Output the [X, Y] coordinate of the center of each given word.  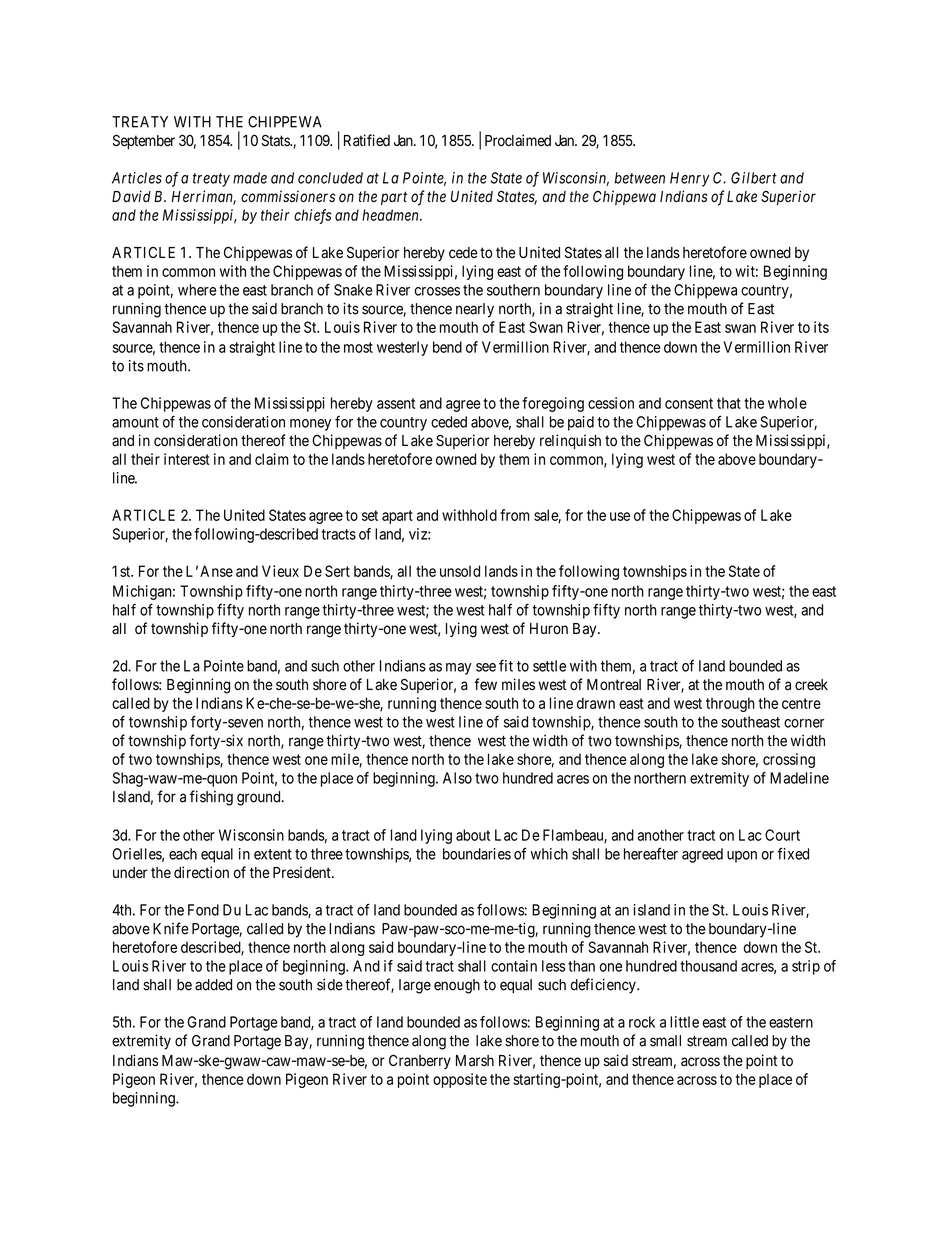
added [213, 985]
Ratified [367, 140]
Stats [276, 140]
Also [457, 778]
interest [187, 459]
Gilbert [754, 178]
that [729, 403]
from [515, 515]
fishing [211, 798]
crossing [789, 760]
